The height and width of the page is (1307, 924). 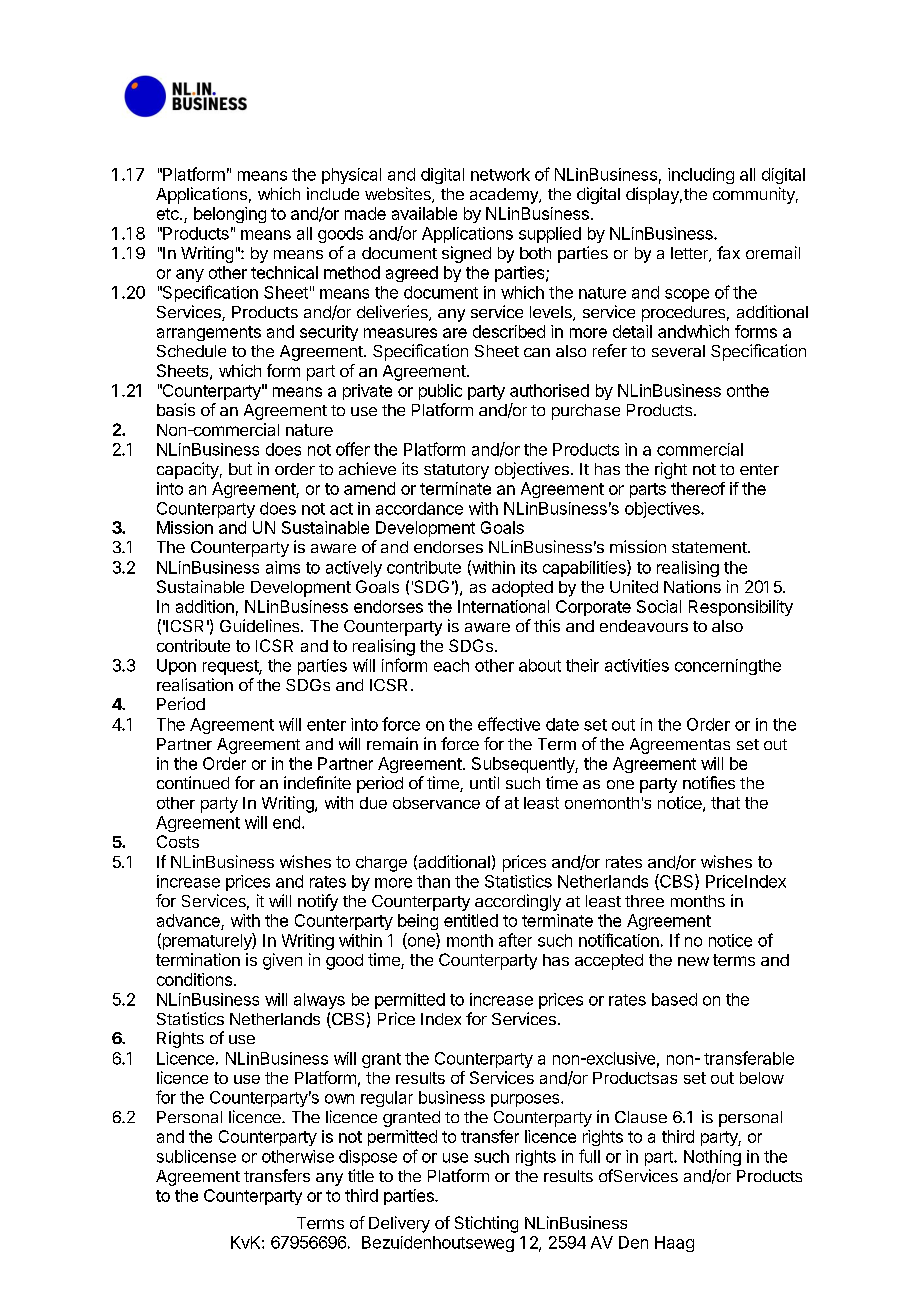 What do you see at coordinates (230, 215) in the page?
I see `belonging` at bounding box center [230, 215].
